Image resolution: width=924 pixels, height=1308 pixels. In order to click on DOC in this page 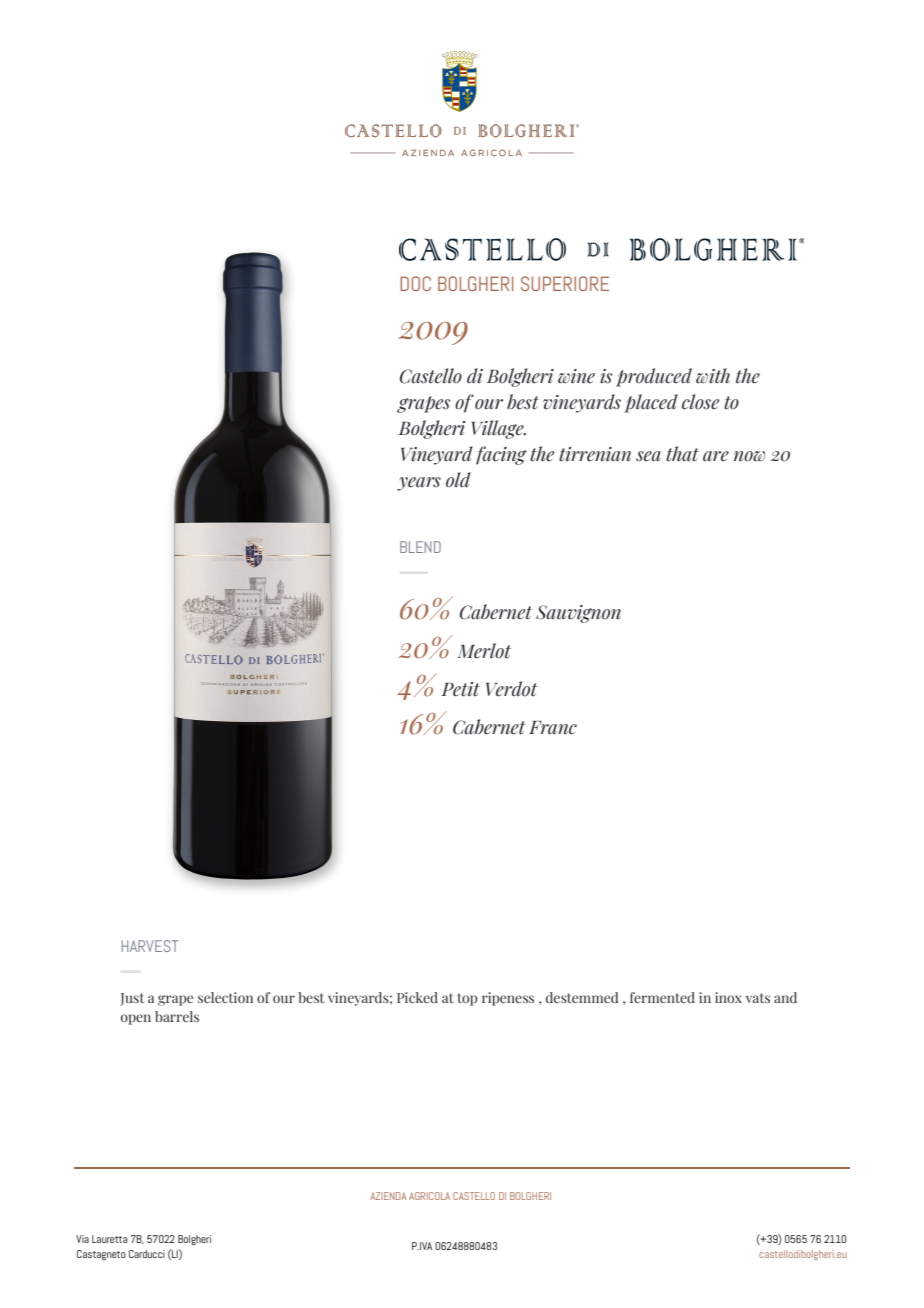, I will do `click(415, 283)`.
